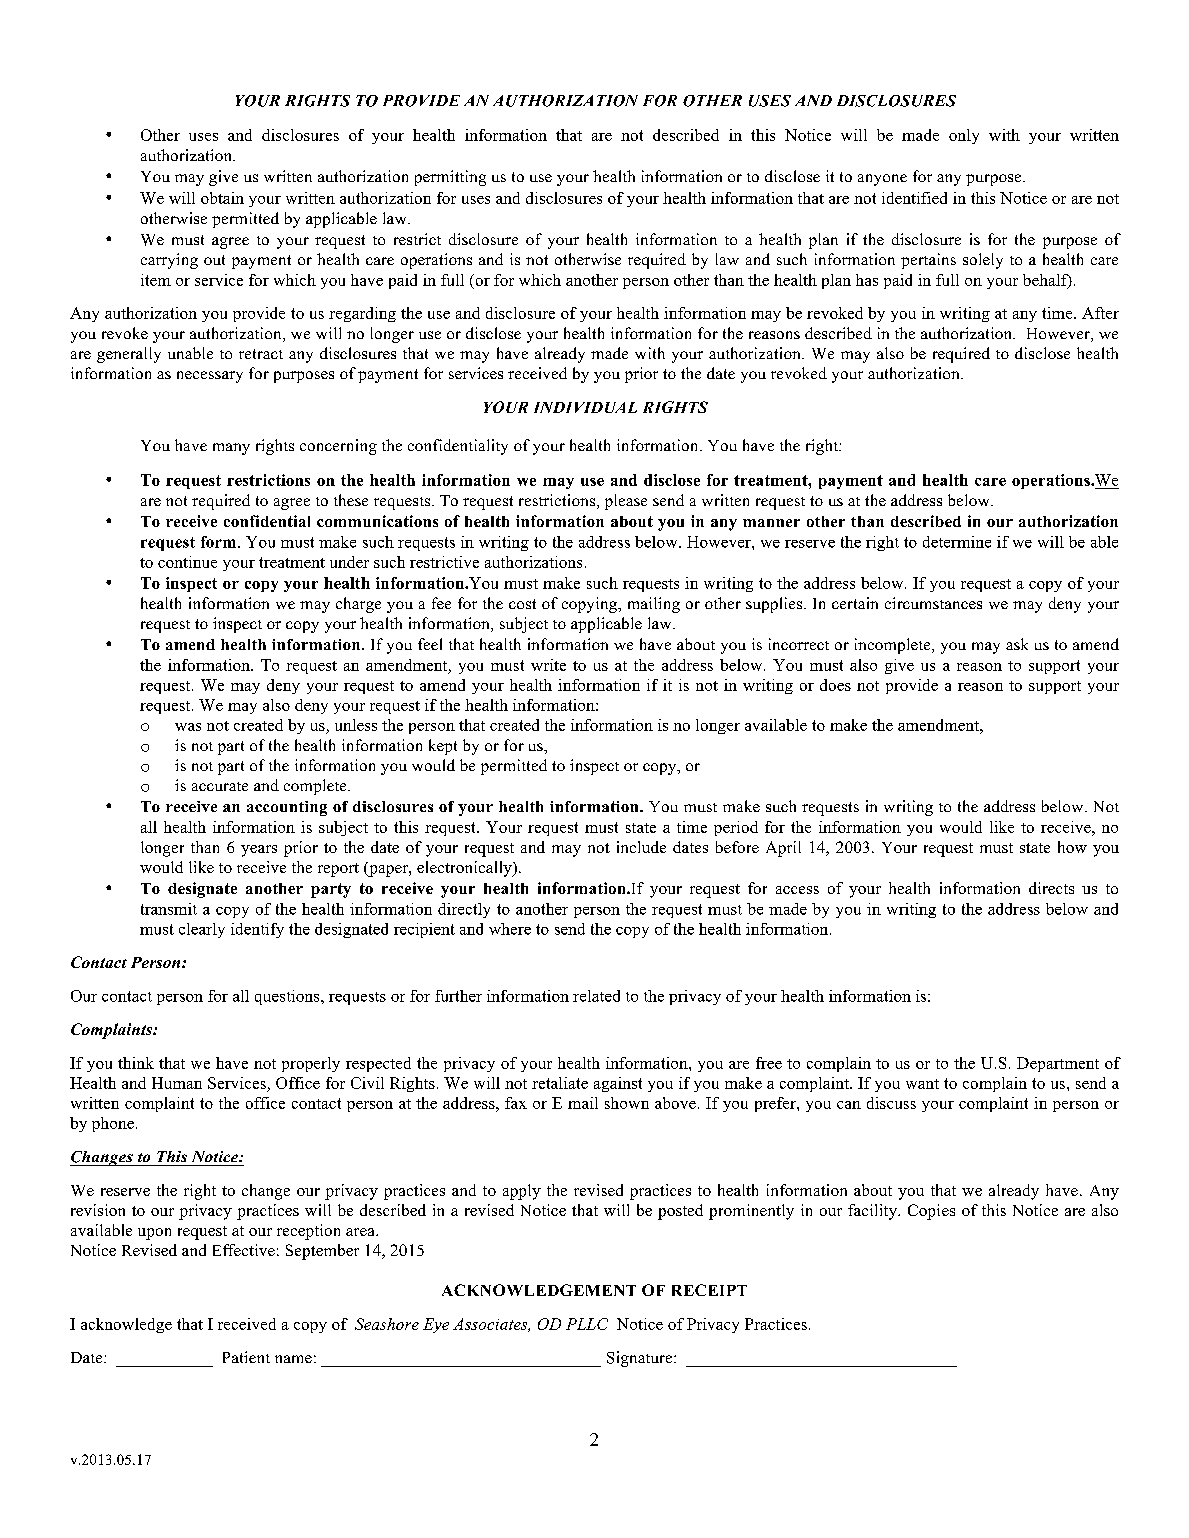  I want to click on obtain, so click(222, 198).
